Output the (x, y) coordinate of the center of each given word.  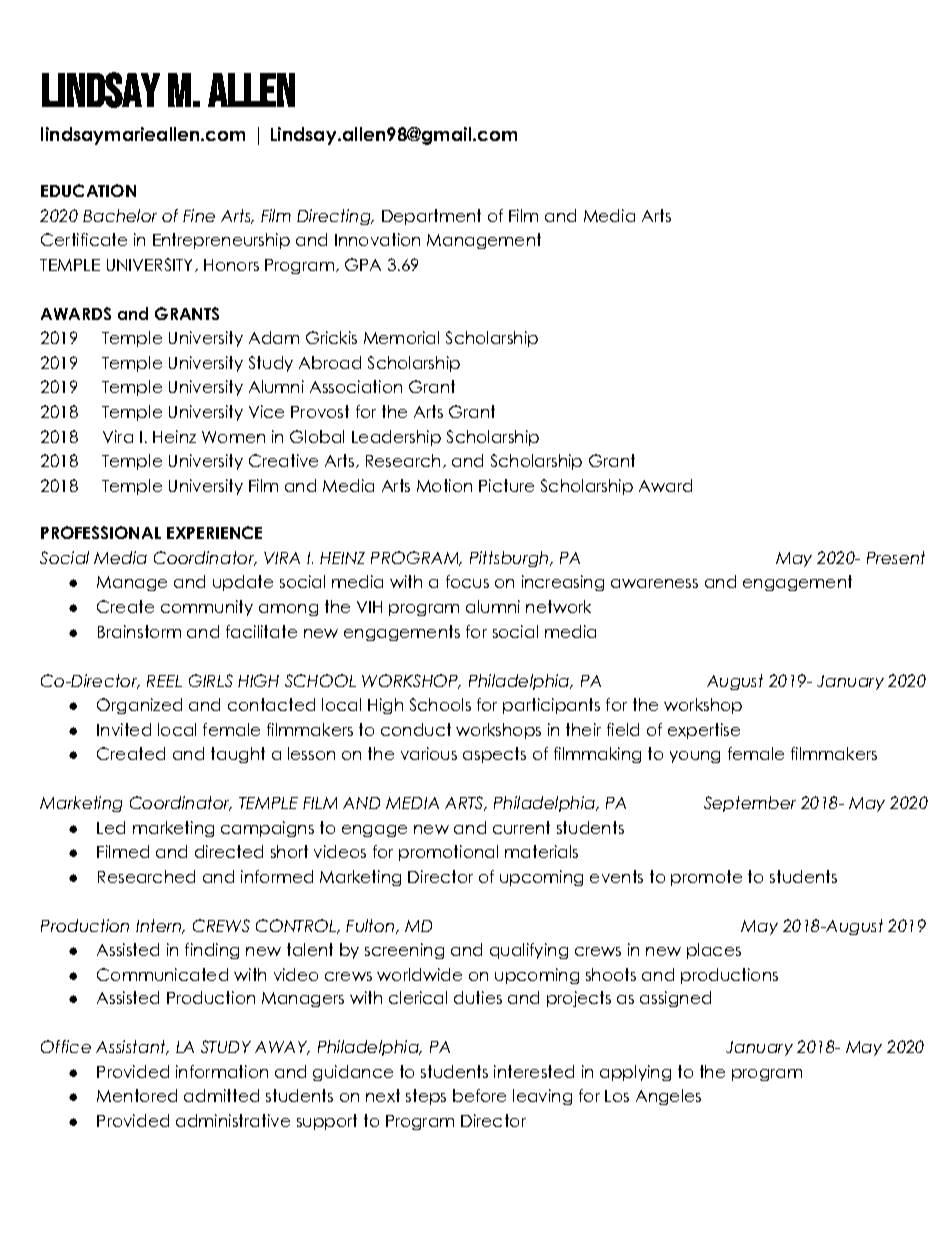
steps (426, 1097)
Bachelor (120, 215)
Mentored (137, 1095)
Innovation (377, 239)
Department (431, 217)
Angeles (668, 1097)
